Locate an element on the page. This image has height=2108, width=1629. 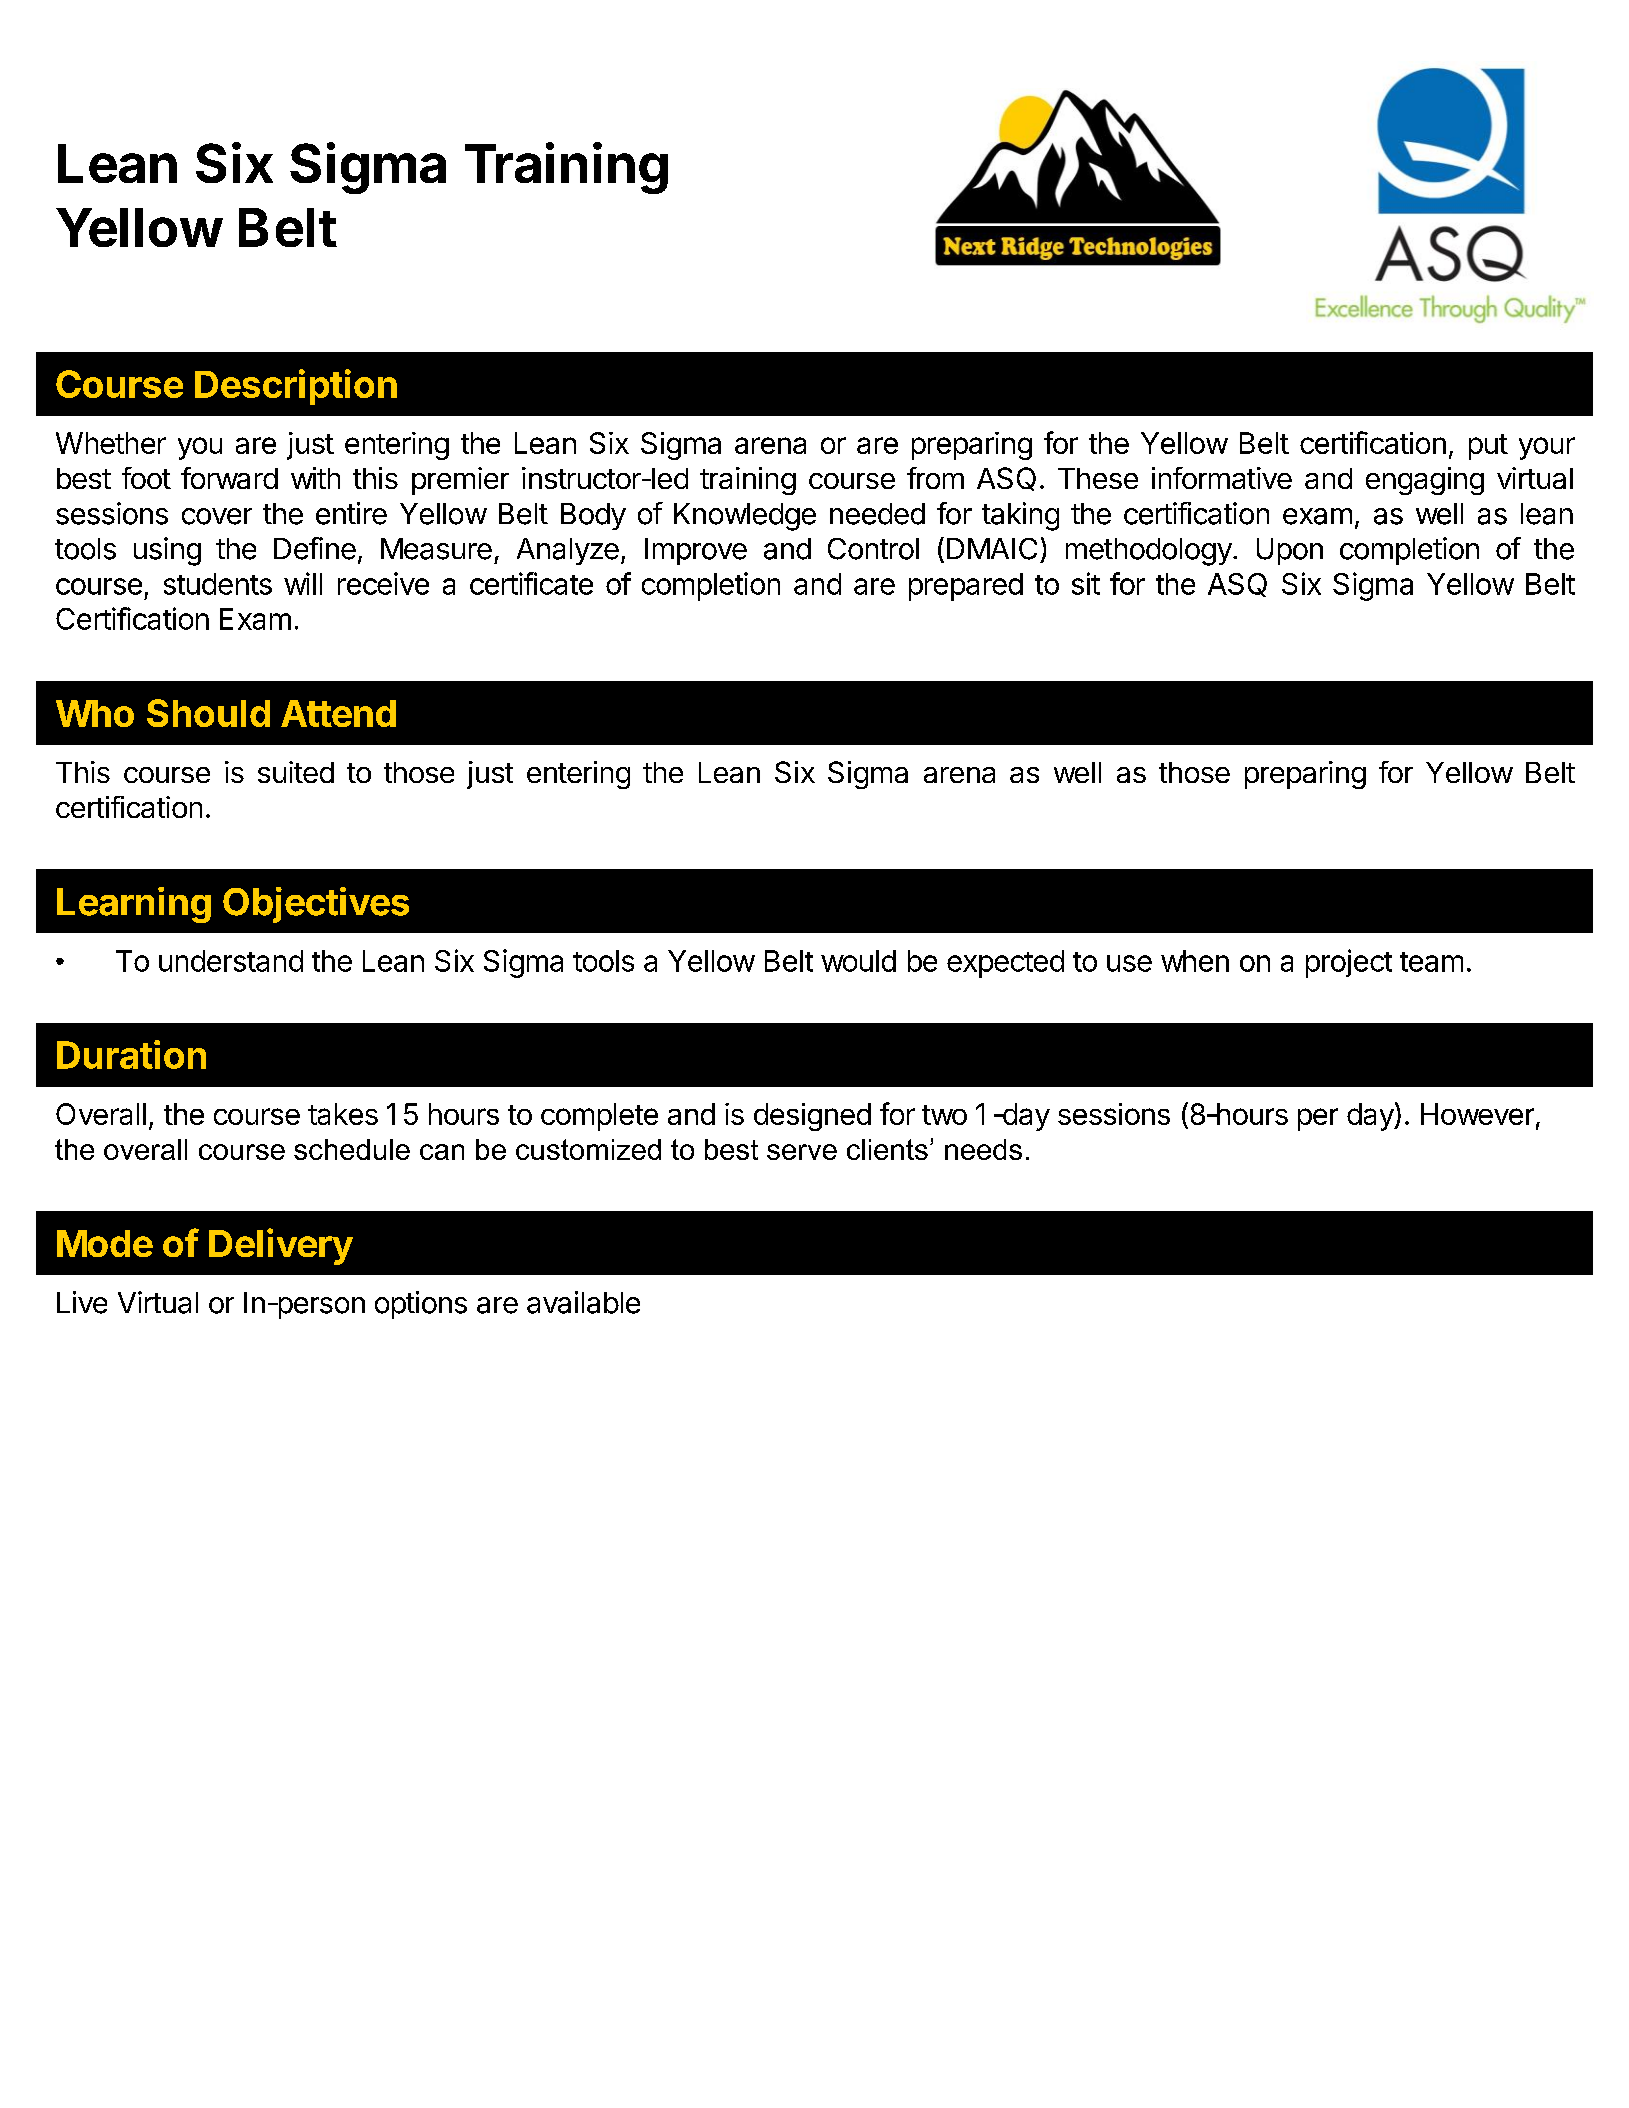
understand is located at coordinates (231, 961).
